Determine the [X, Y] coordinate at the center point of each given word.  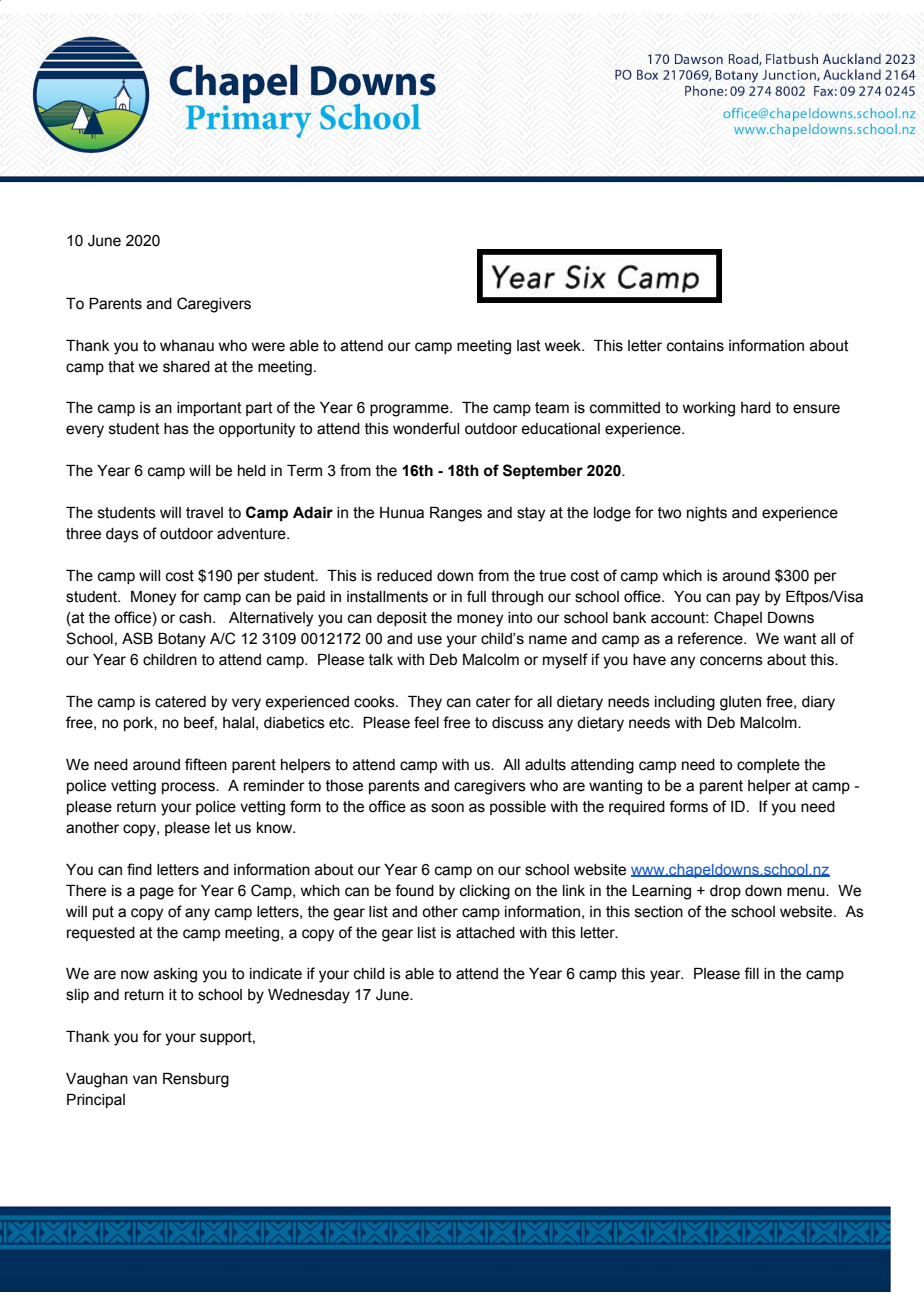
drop [725, 892]
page [157, 893]
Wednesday [309, 996]
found [414, 890]
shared [186, 367]
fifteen [206, 764]
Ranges [456, 514]
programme [410, 410]
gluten [740, 703]
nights [707, 514]
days [122, 535]
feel [426, 722]
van [145, 1080]
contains [695, 346]
